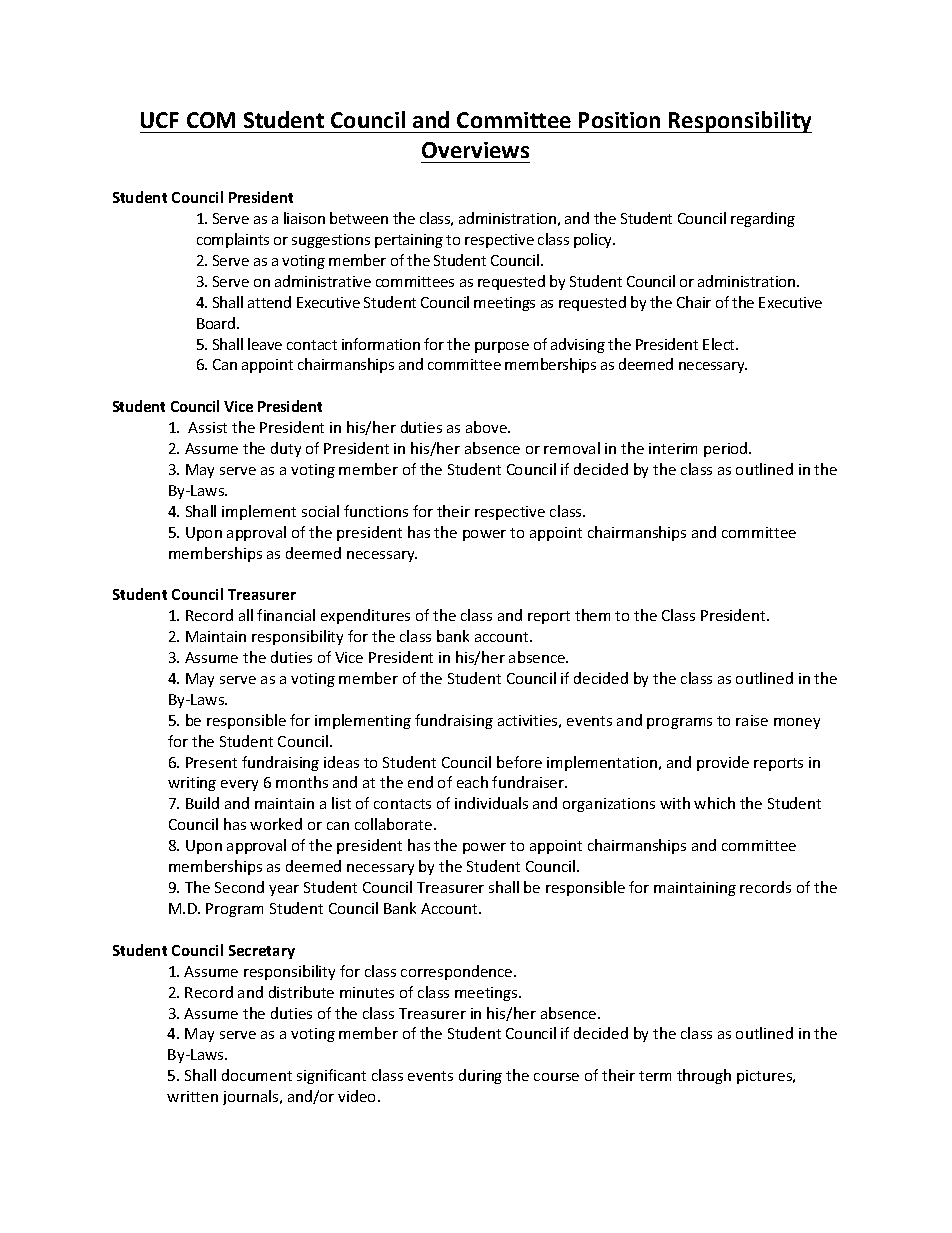 Image resolution: width=952 pixels, height=1233 pixels. I want to click on Elect, so click(720, 344).
